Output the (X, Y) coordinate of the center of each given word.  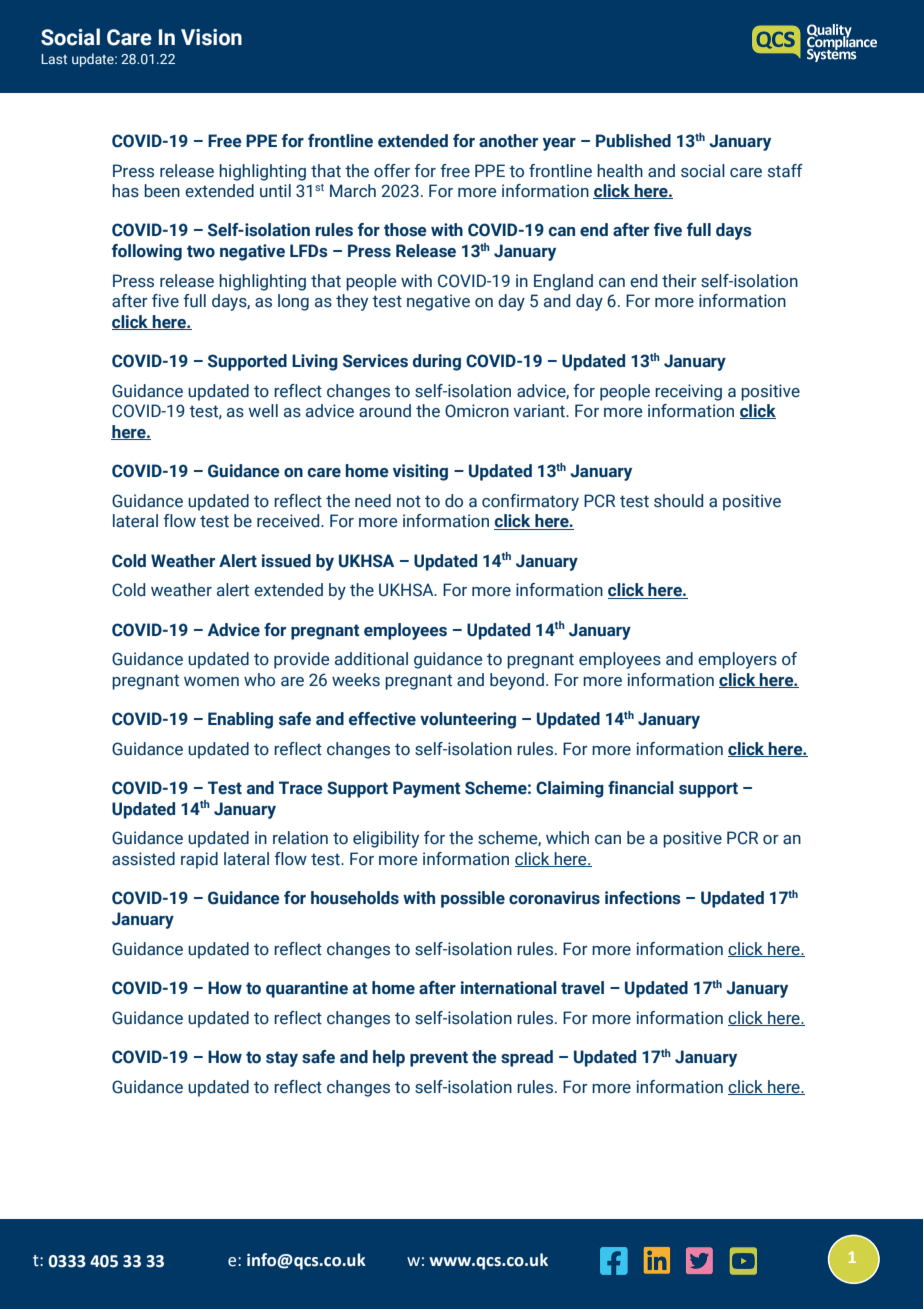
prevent (439, 1059)
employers (737, 660)
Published (633, 141)
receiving (688, 392)
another (508, 141)
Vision (211, 37)
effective (382, 719)
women (211, 682)
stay (282, 1059)
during (437, 362)
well (263, 411)
